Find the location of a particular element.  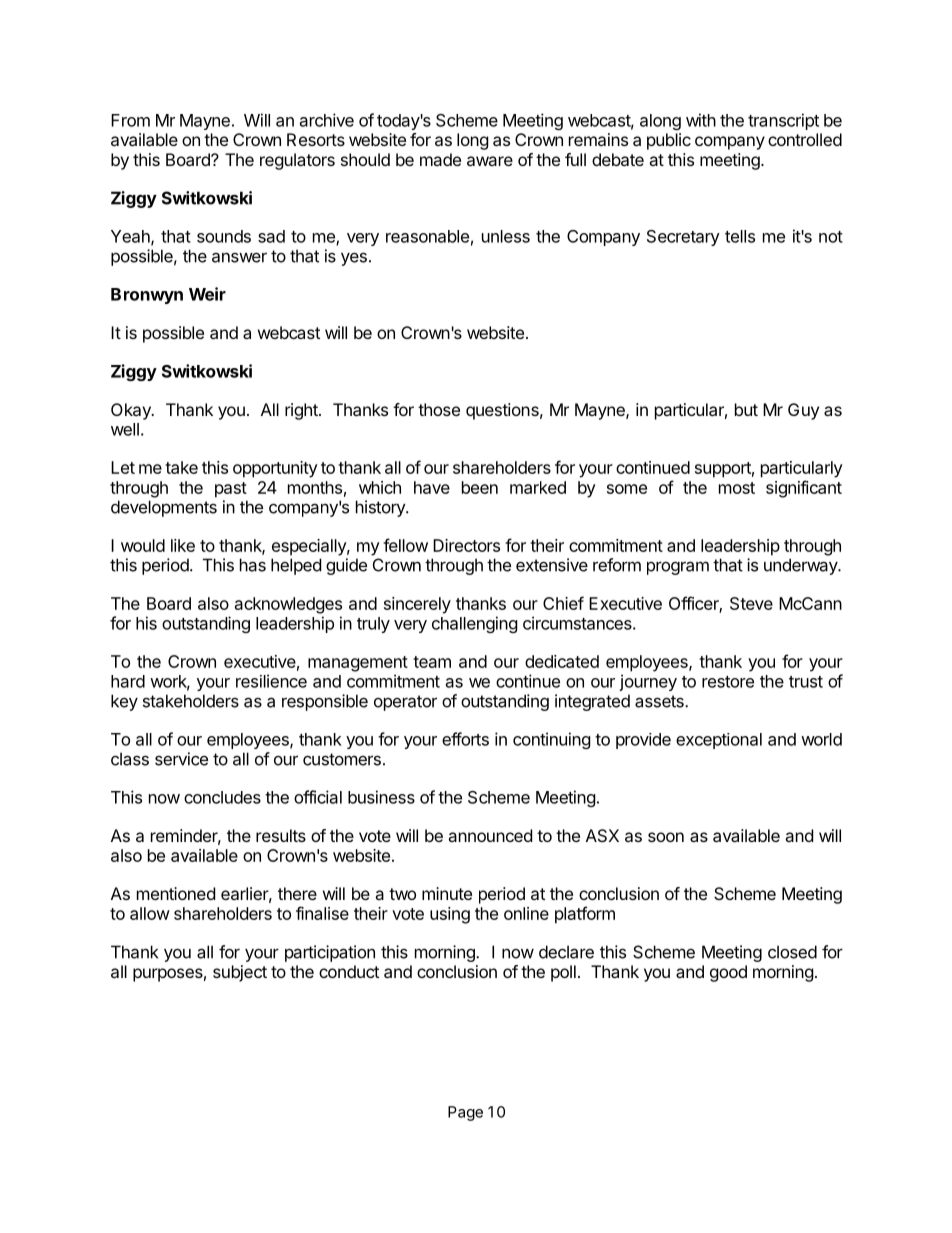

subject is located at coordinates (240, 973).
